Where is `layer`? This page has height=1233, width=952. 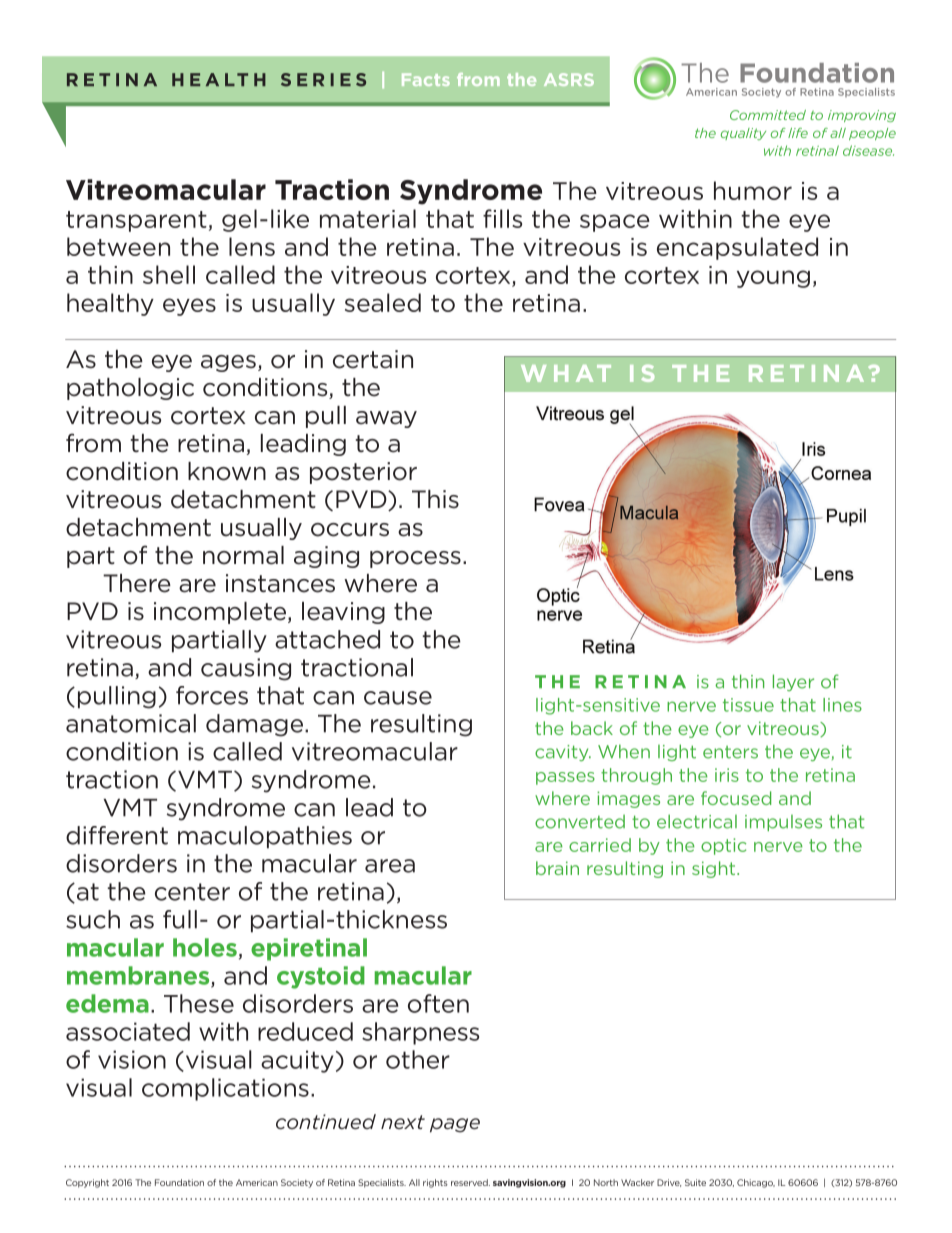 layer is located at coordinates (793, 682).
